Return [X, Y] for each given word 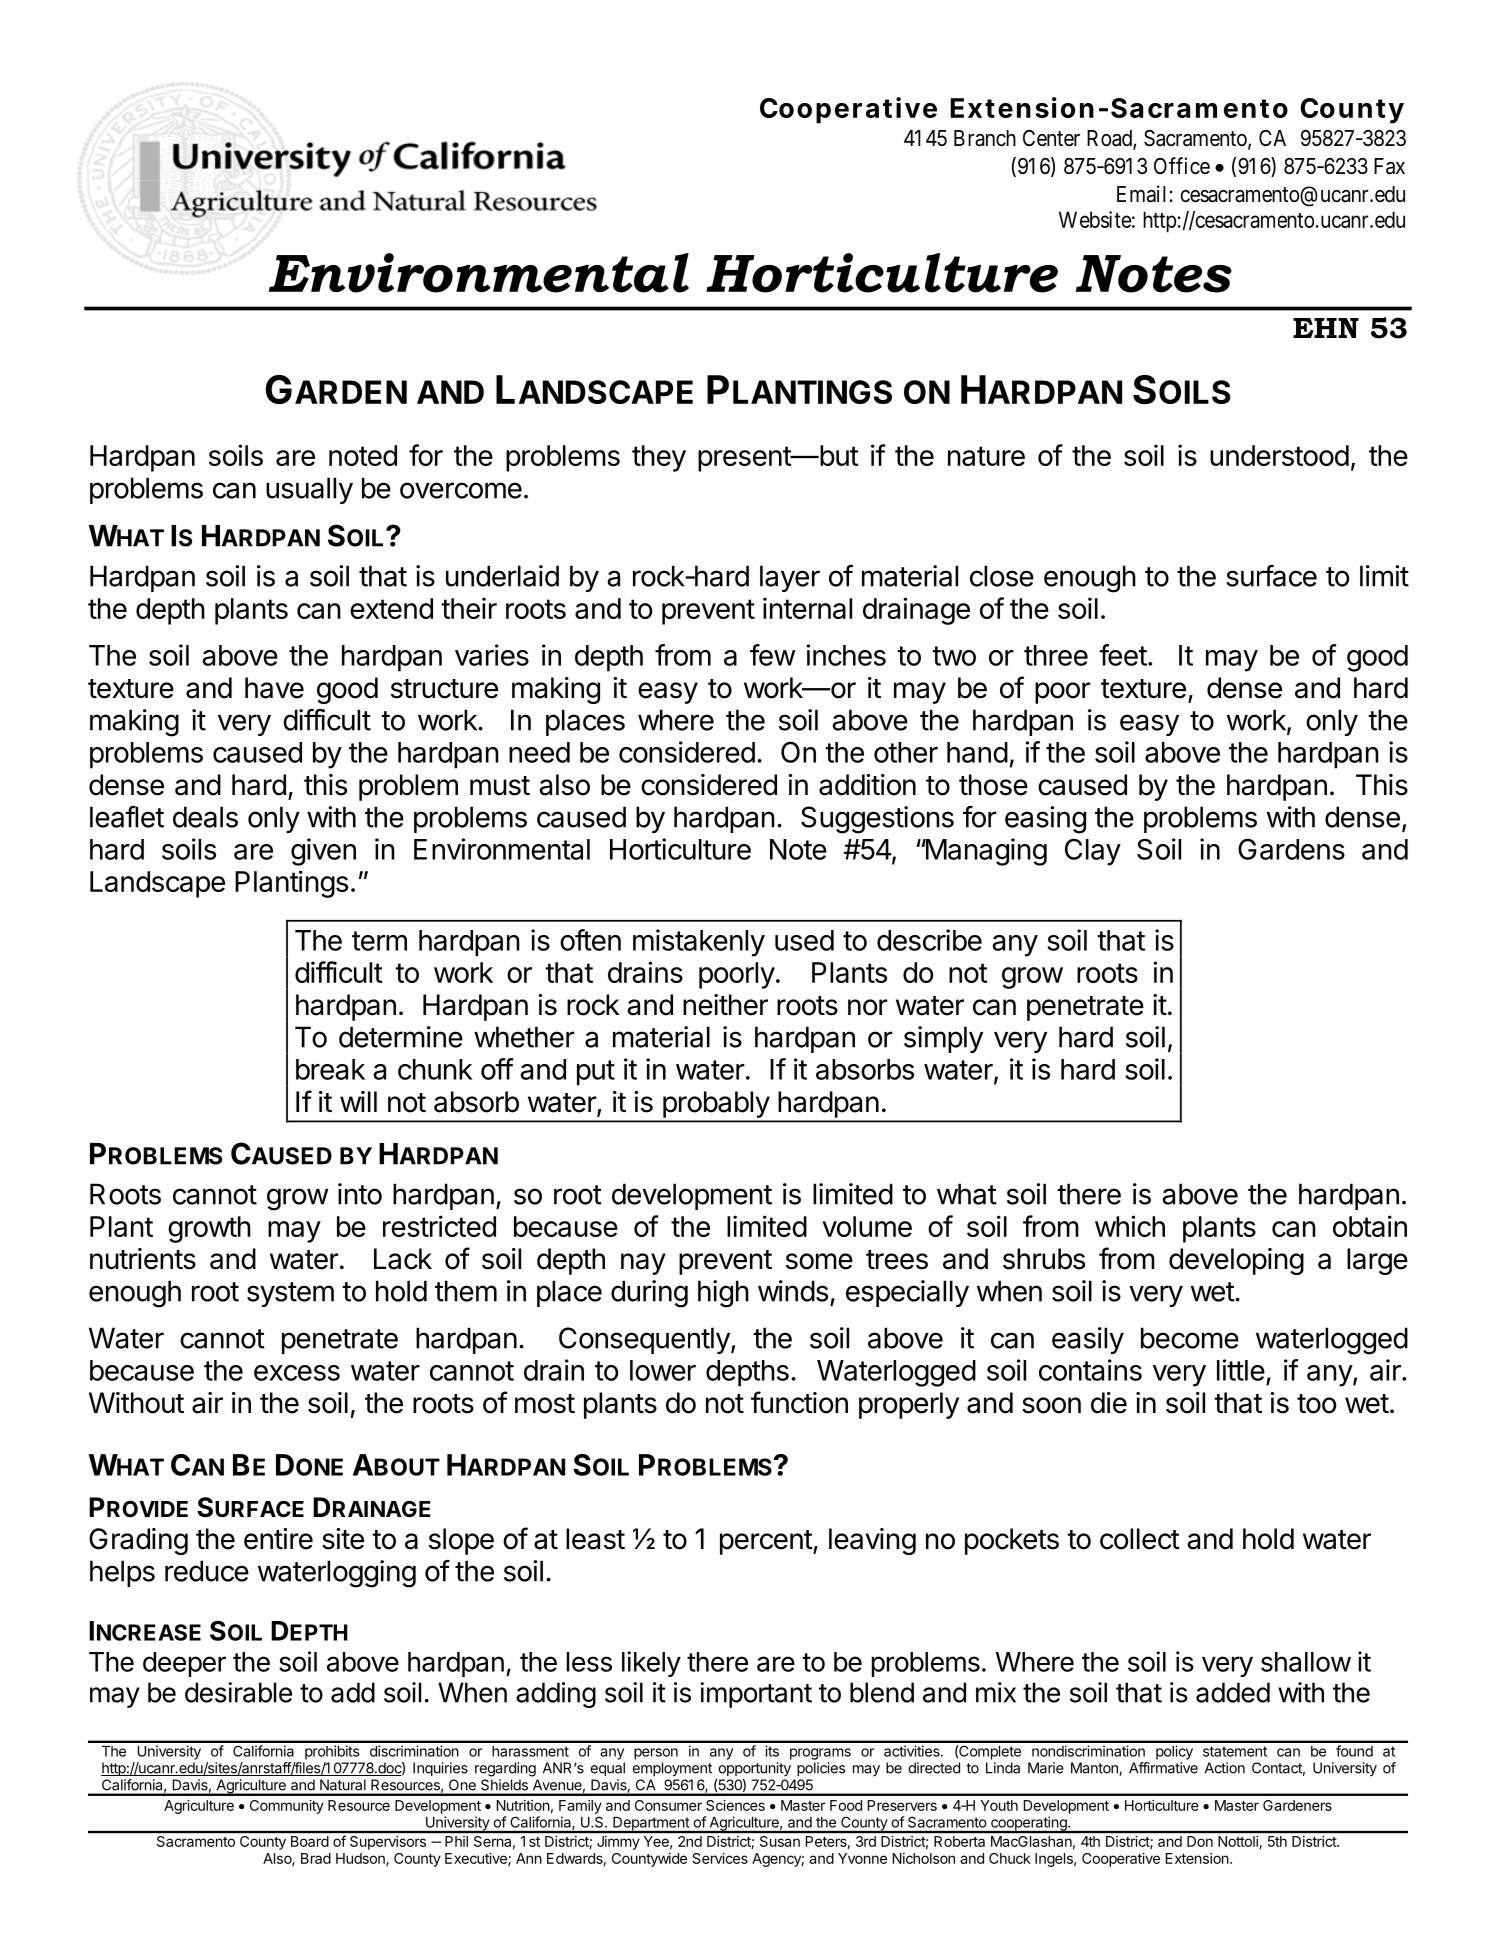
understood [1279, 455]
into [360, 1194]
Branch [985, 138]
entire [278, 1539]
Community [287, 1807]
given [323, 852]
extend [391, 608]
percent [767, 1542]
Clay [1093, 852]
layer [790, 578]
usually [309, 490]
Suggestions [877, 820]
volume [867, 1226]
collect [1140, 1539]
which [1130, 1226]
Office [1182, 166]
